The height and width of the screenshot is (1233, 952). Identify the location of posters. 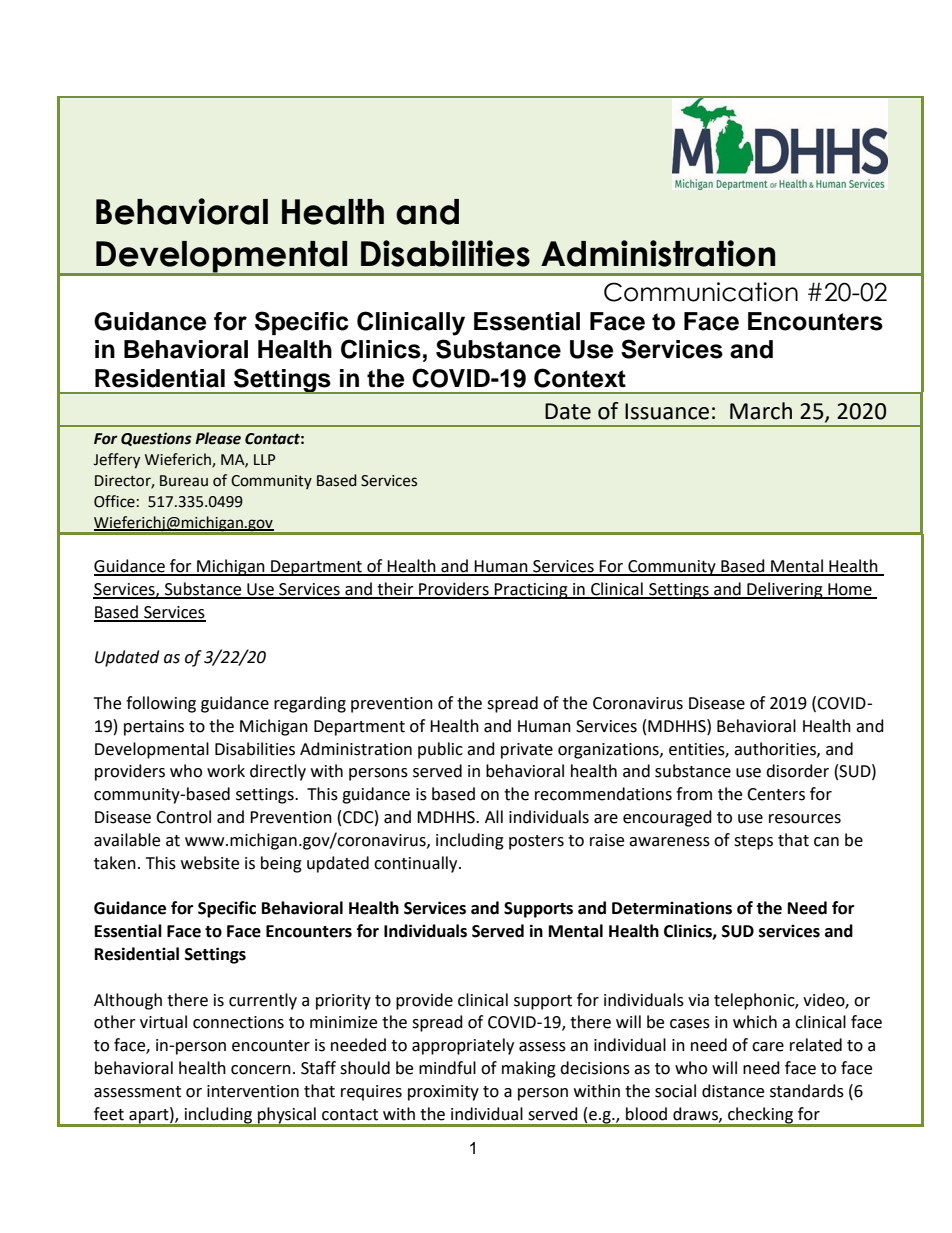
(536, 842).
